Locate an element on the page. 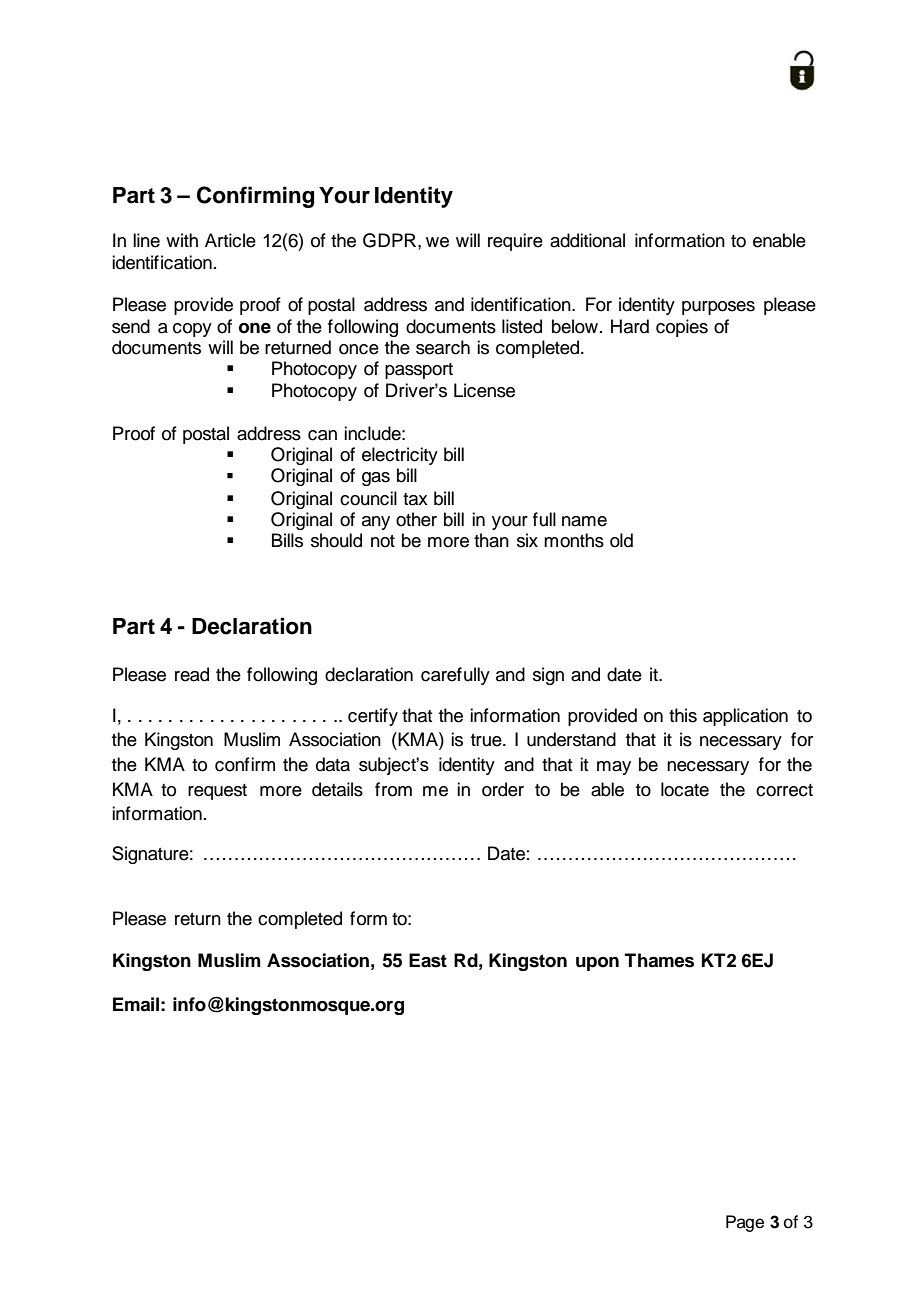 This page has height=1309, width=924. old is located at coordinates (621, 540).
